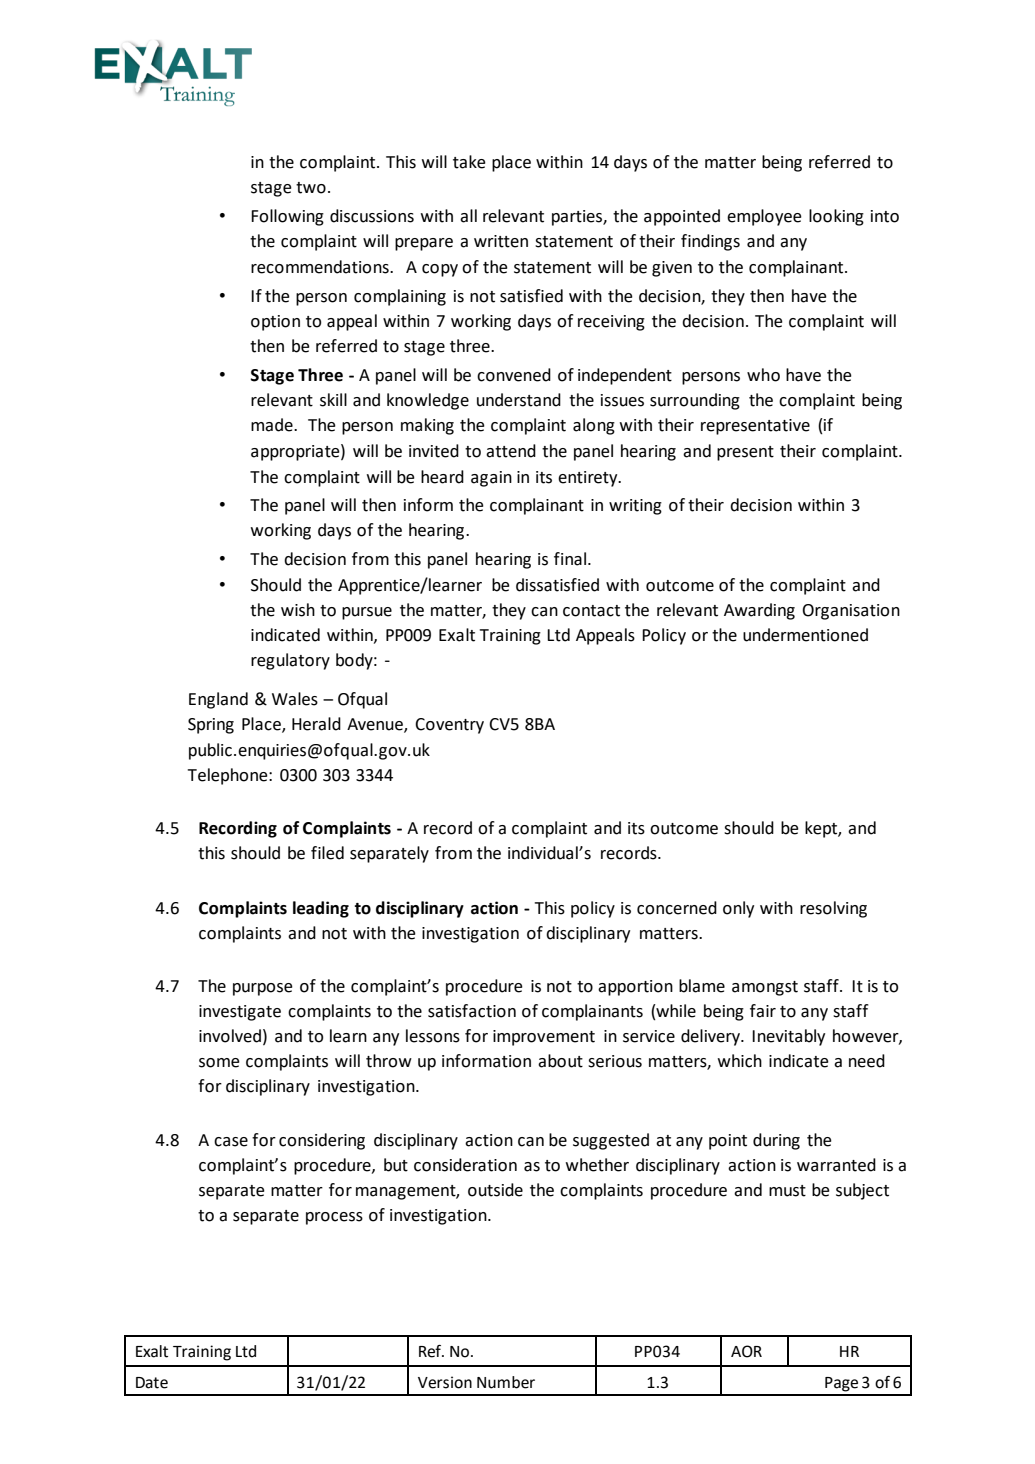  Describe the element at coordinates (287, 217) in the page. I see `Following` at that location.
